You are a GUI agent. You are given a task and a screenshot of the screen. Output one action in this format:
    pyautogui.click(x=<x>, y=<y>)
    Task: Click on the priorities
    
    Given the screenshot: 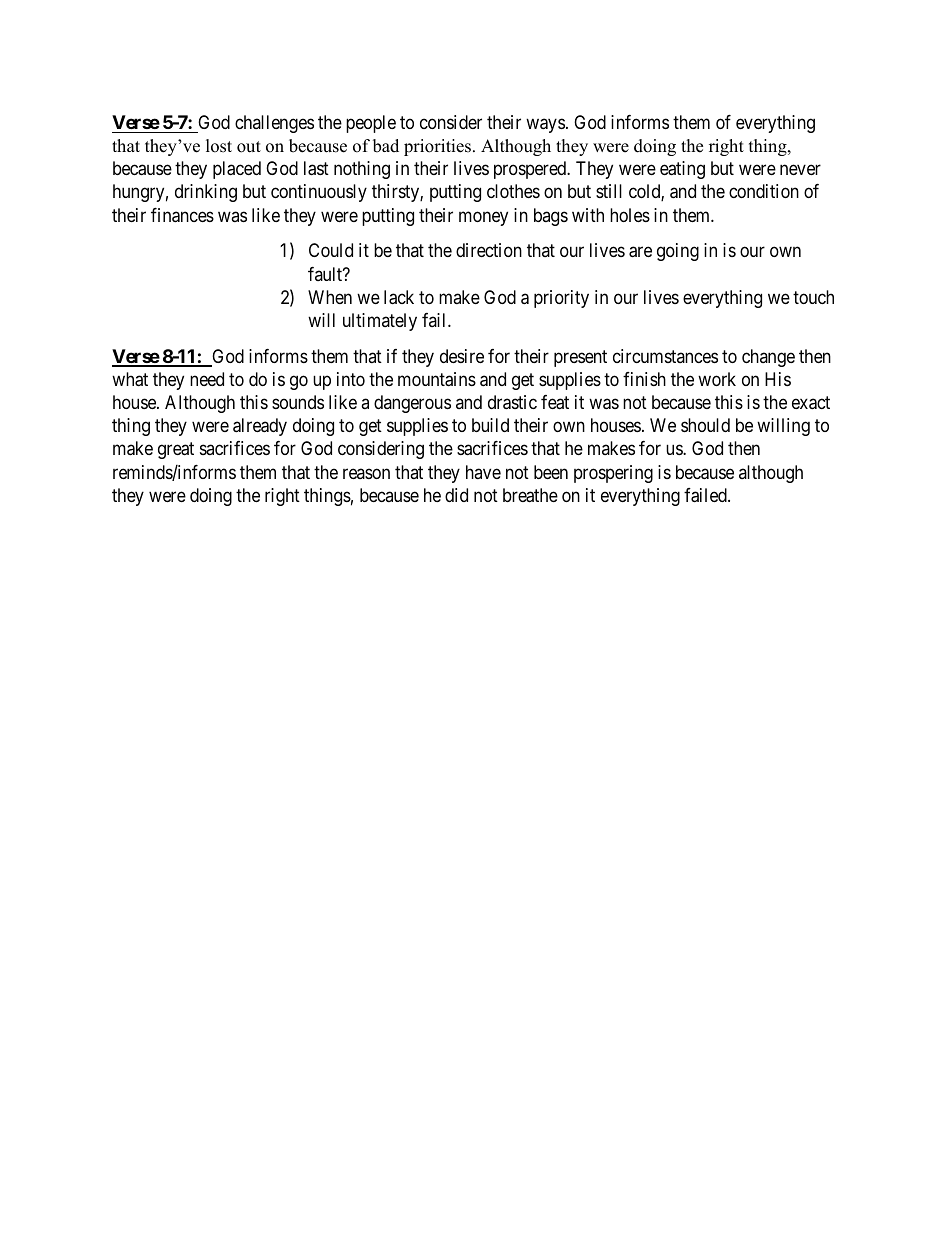 What is the action you would take?
    pyautogui.click(x=439, y=147)
